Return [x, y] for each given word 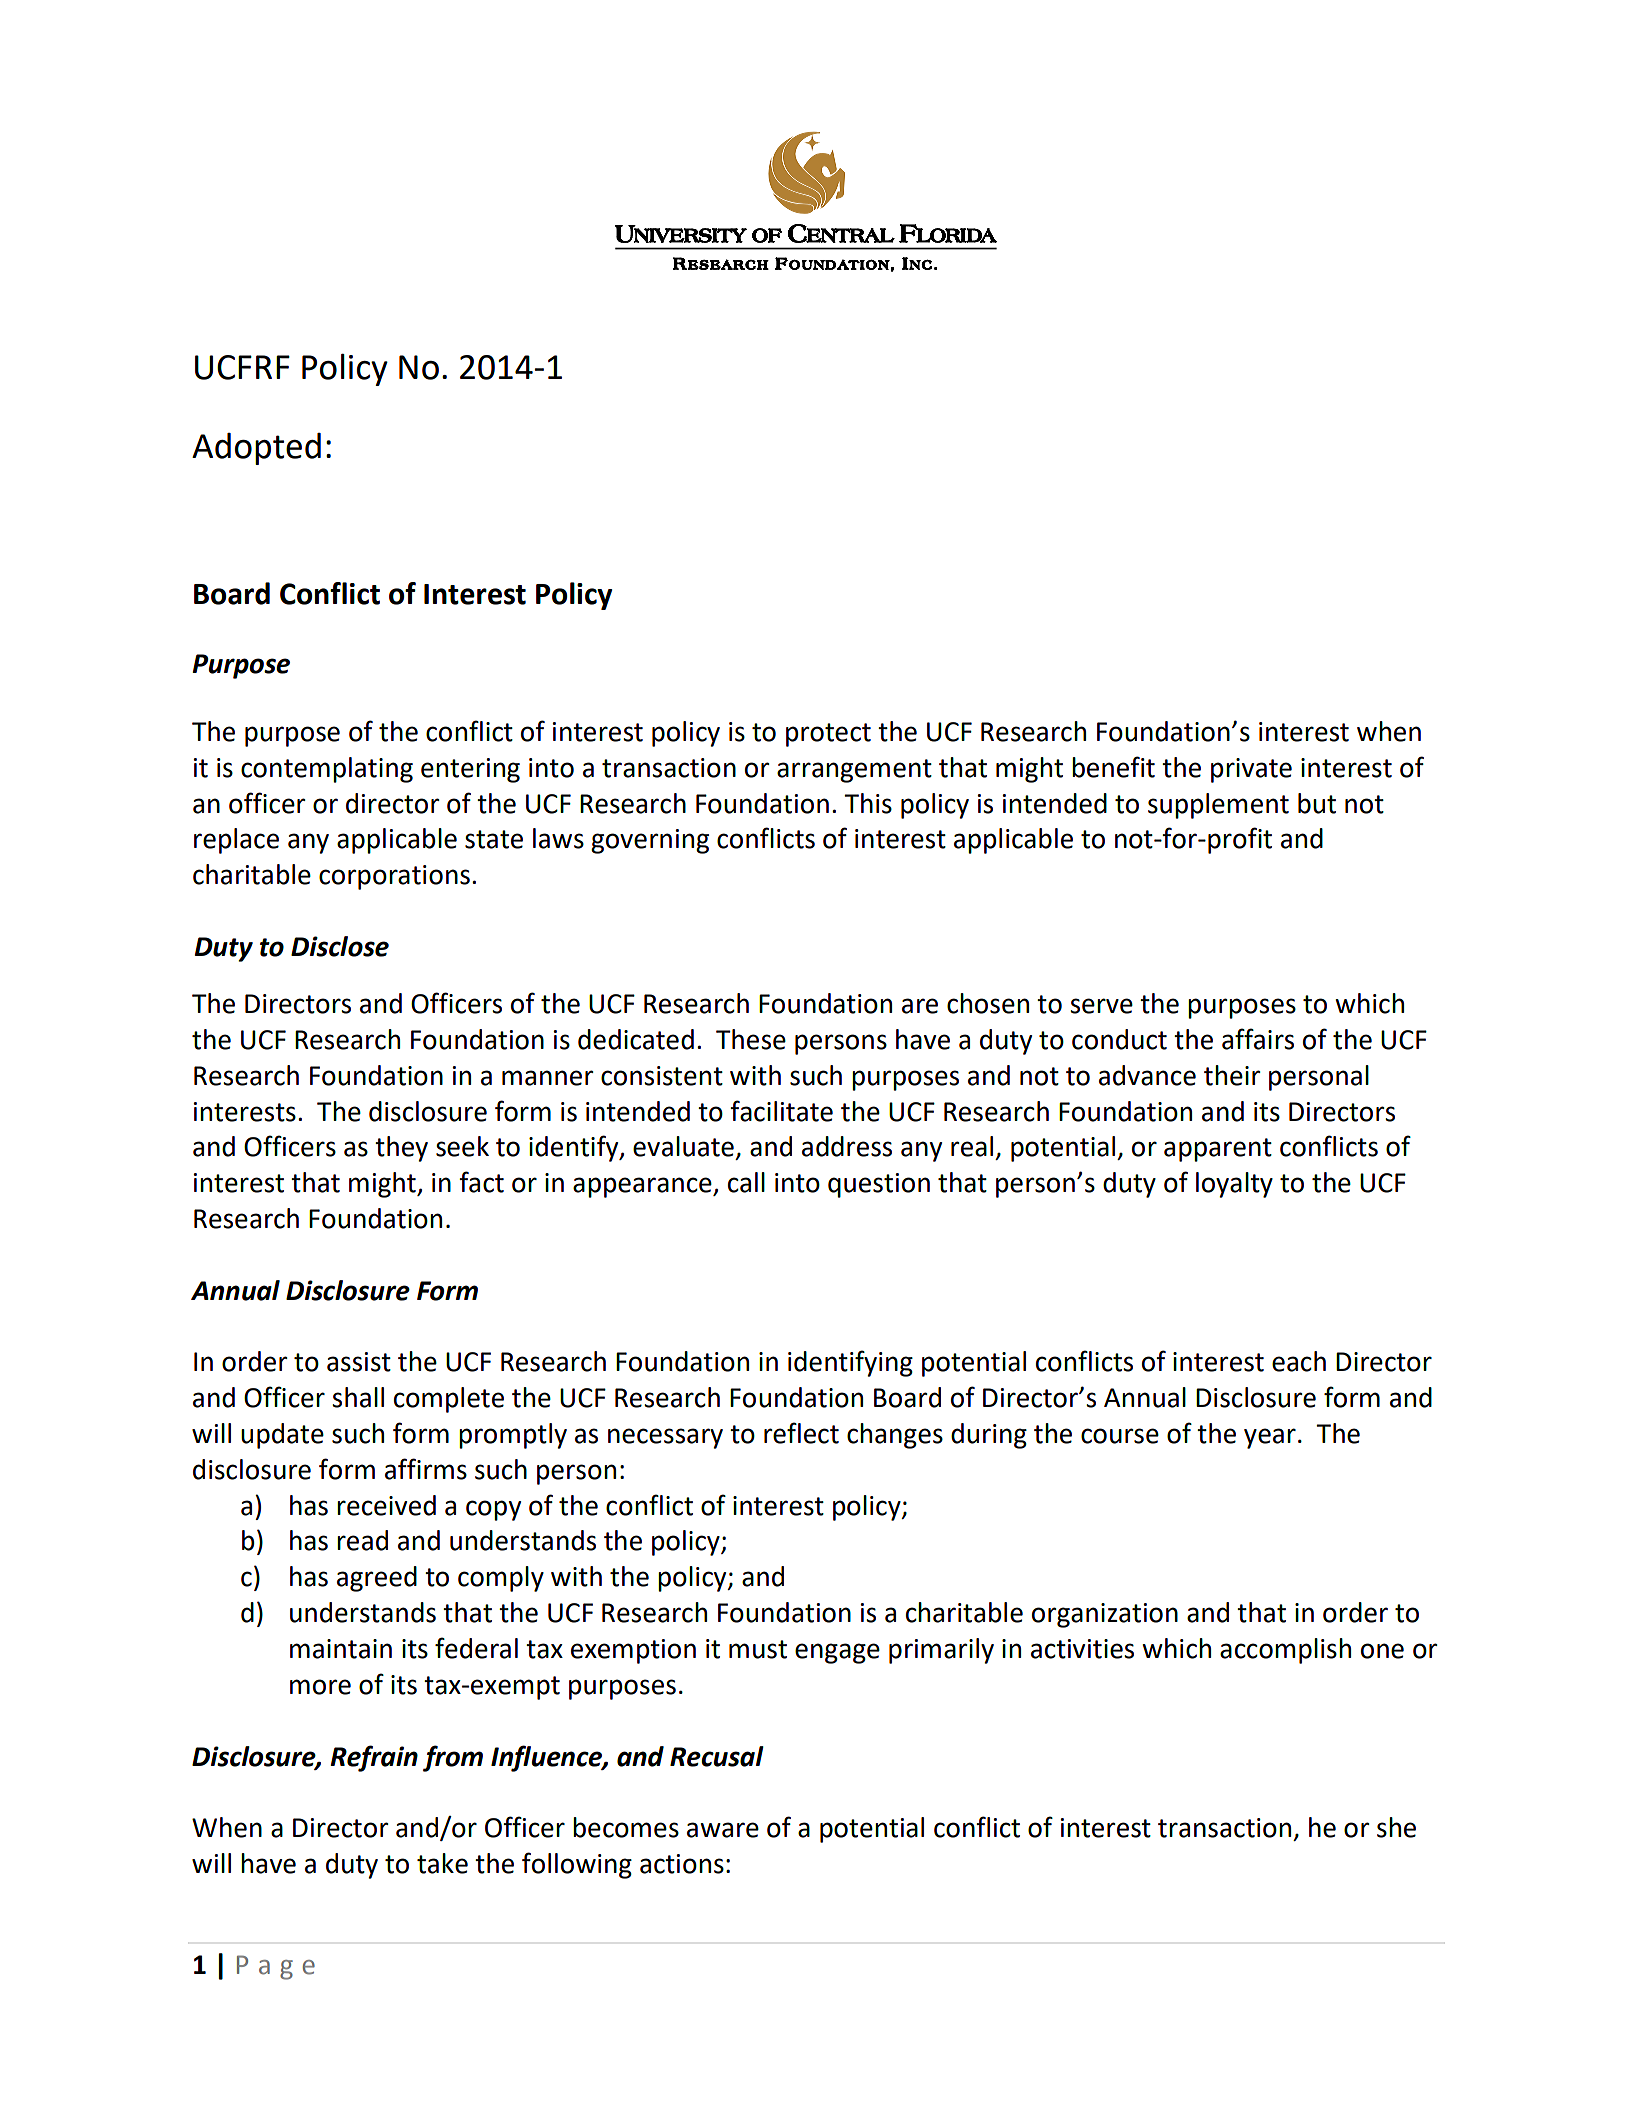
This [868, 803]
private [1251, 770]
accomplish [1285, 1651]
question [879, 1185]
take [442, 1863]
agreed [377, 1579]
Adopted [256, 449]
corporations [394, 877]
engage [837, 1653]
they [401, 1149]
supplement [1218, 806]
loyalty [1234, 1185]
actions [682, 1864]
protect [828, 735]
